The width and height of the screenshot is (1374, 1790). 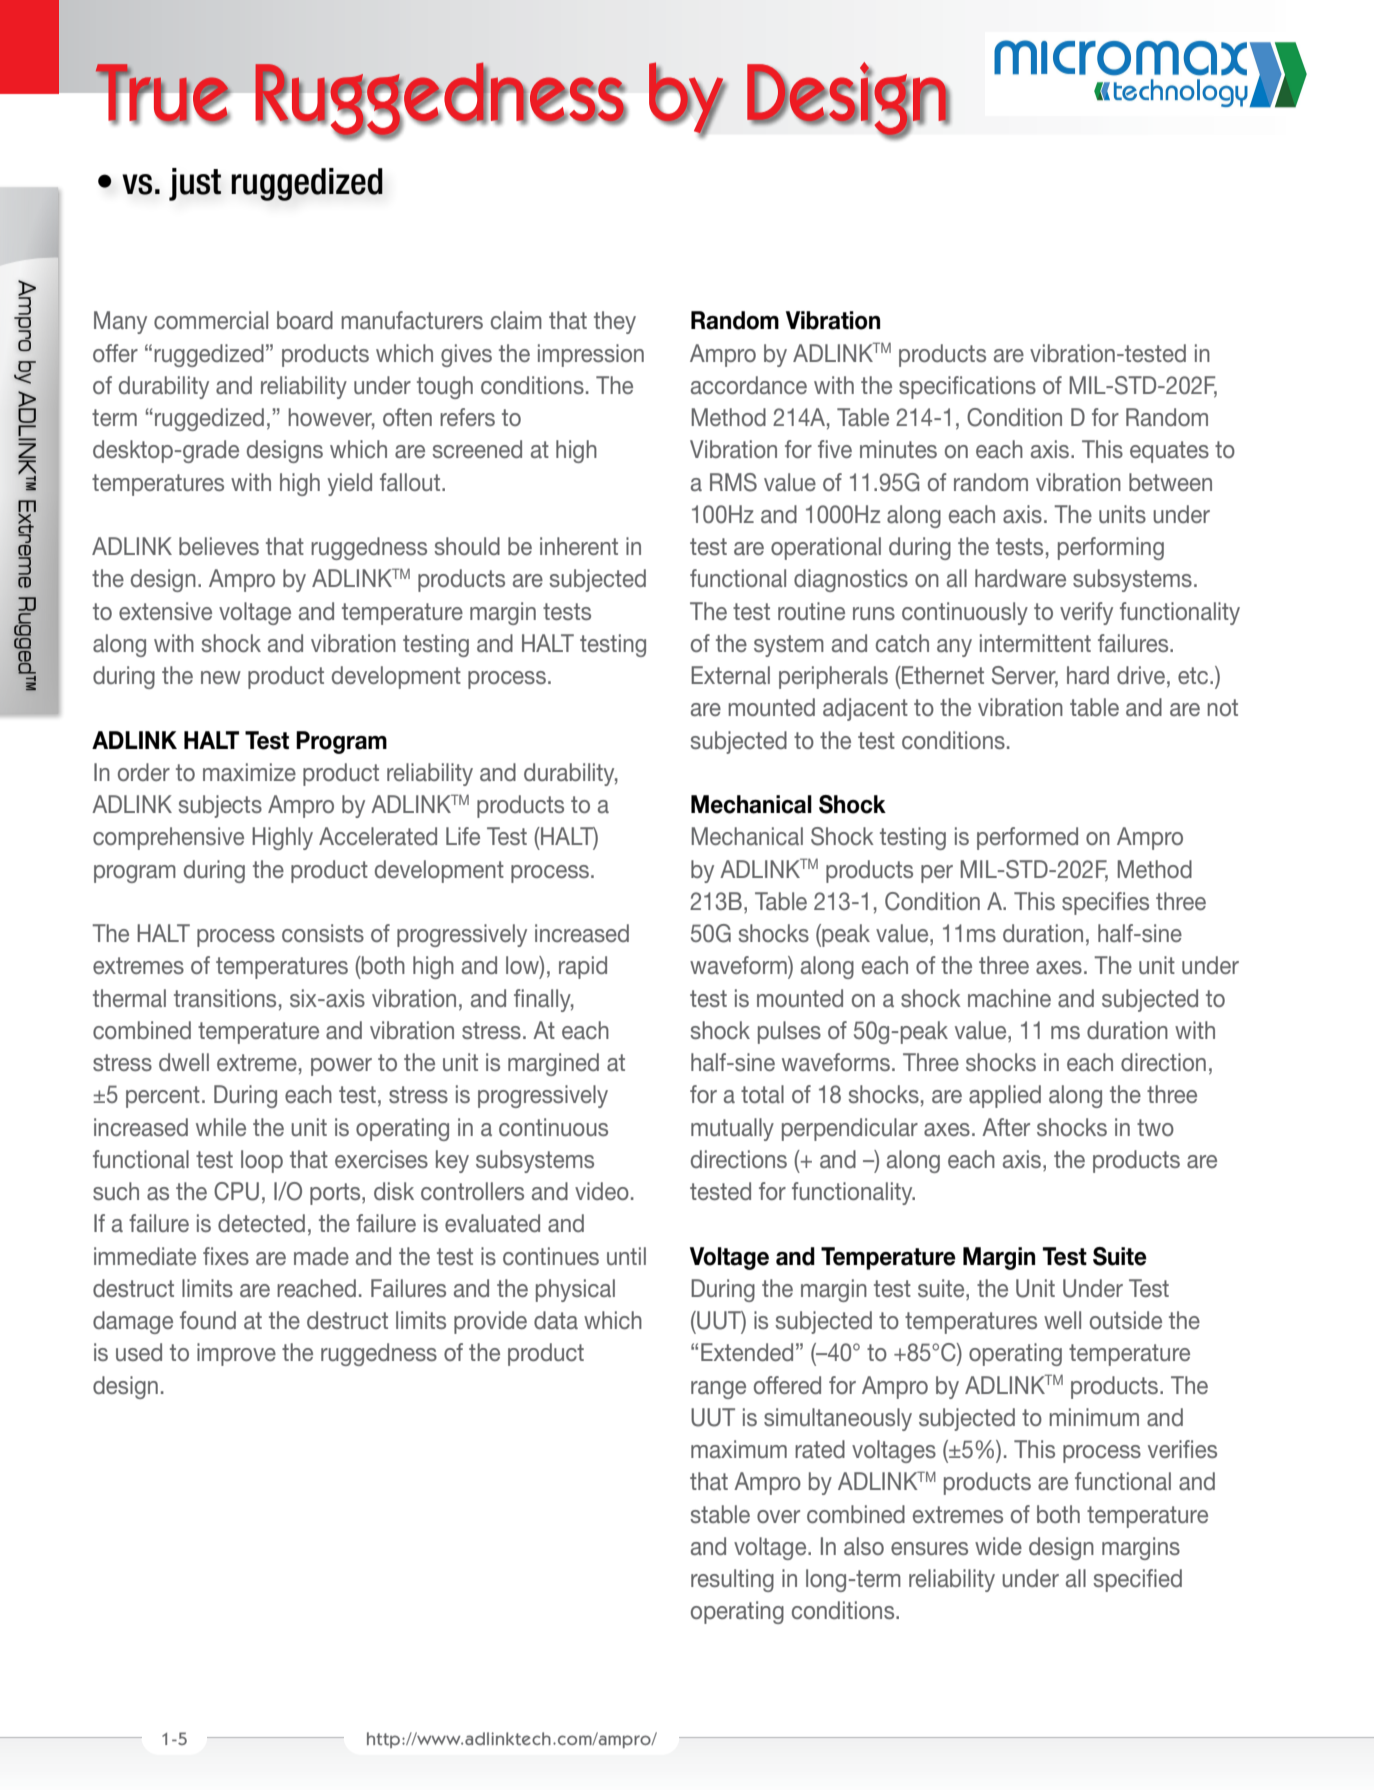 I want to click on improve, so click(x=236, y=1354).
